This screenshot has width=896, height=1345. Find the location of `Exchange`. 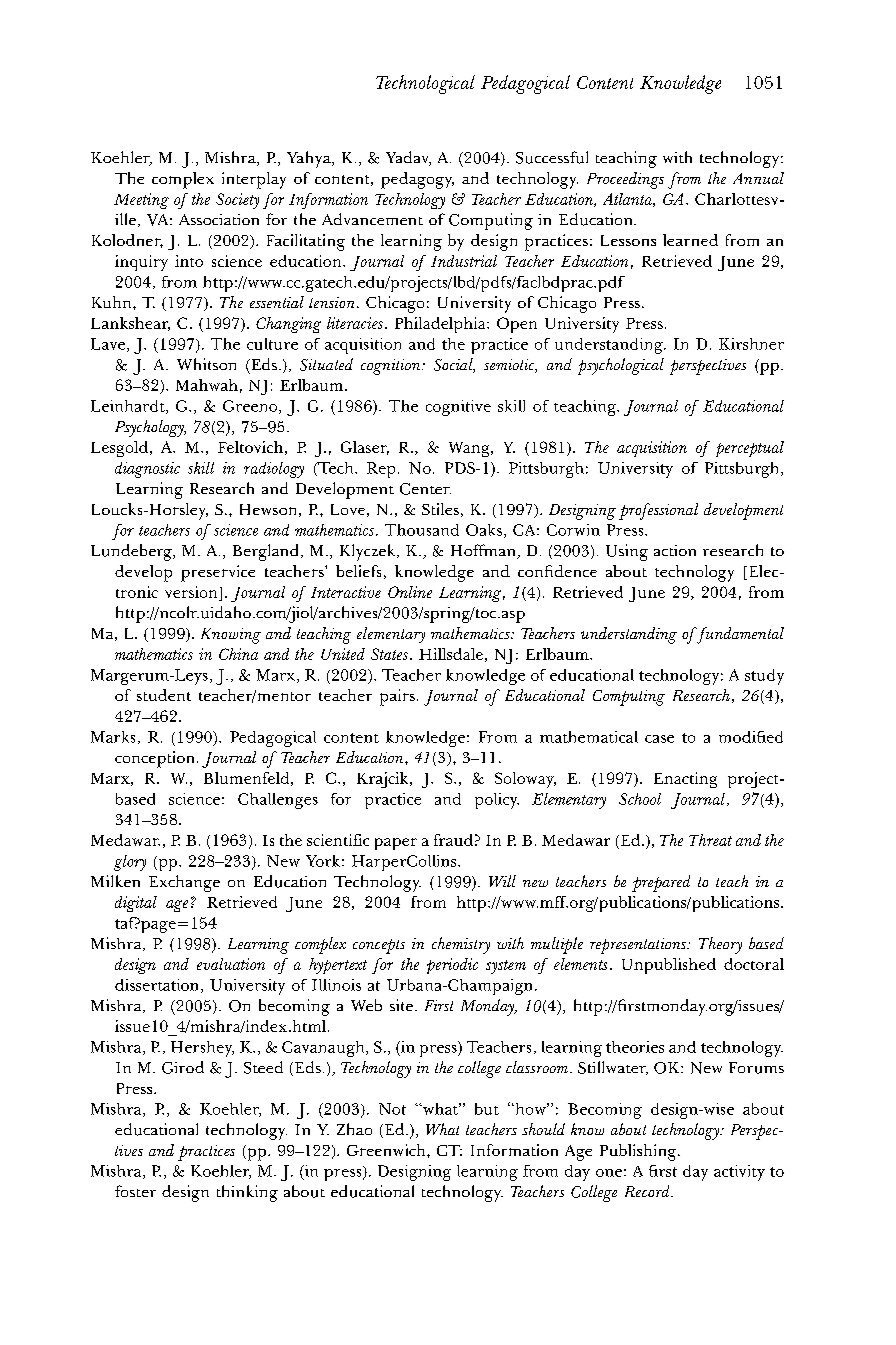

Exchange is located at coordinates (184, 883).
